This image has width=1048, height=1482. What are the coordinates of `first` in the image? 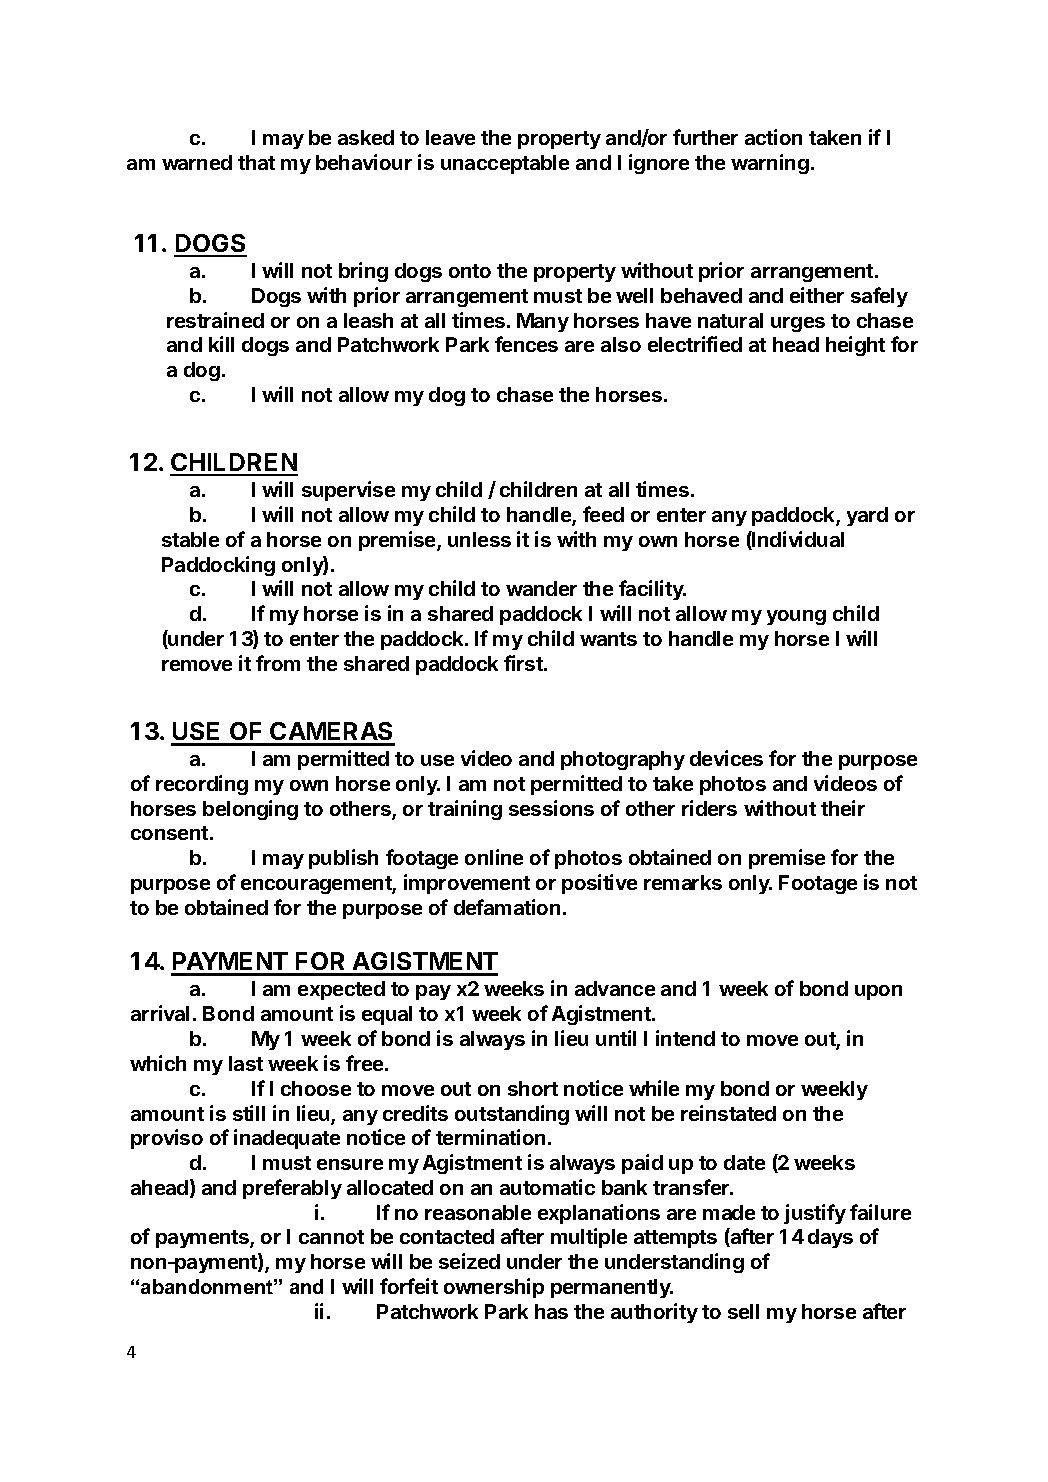 It's located at (524, 663).
